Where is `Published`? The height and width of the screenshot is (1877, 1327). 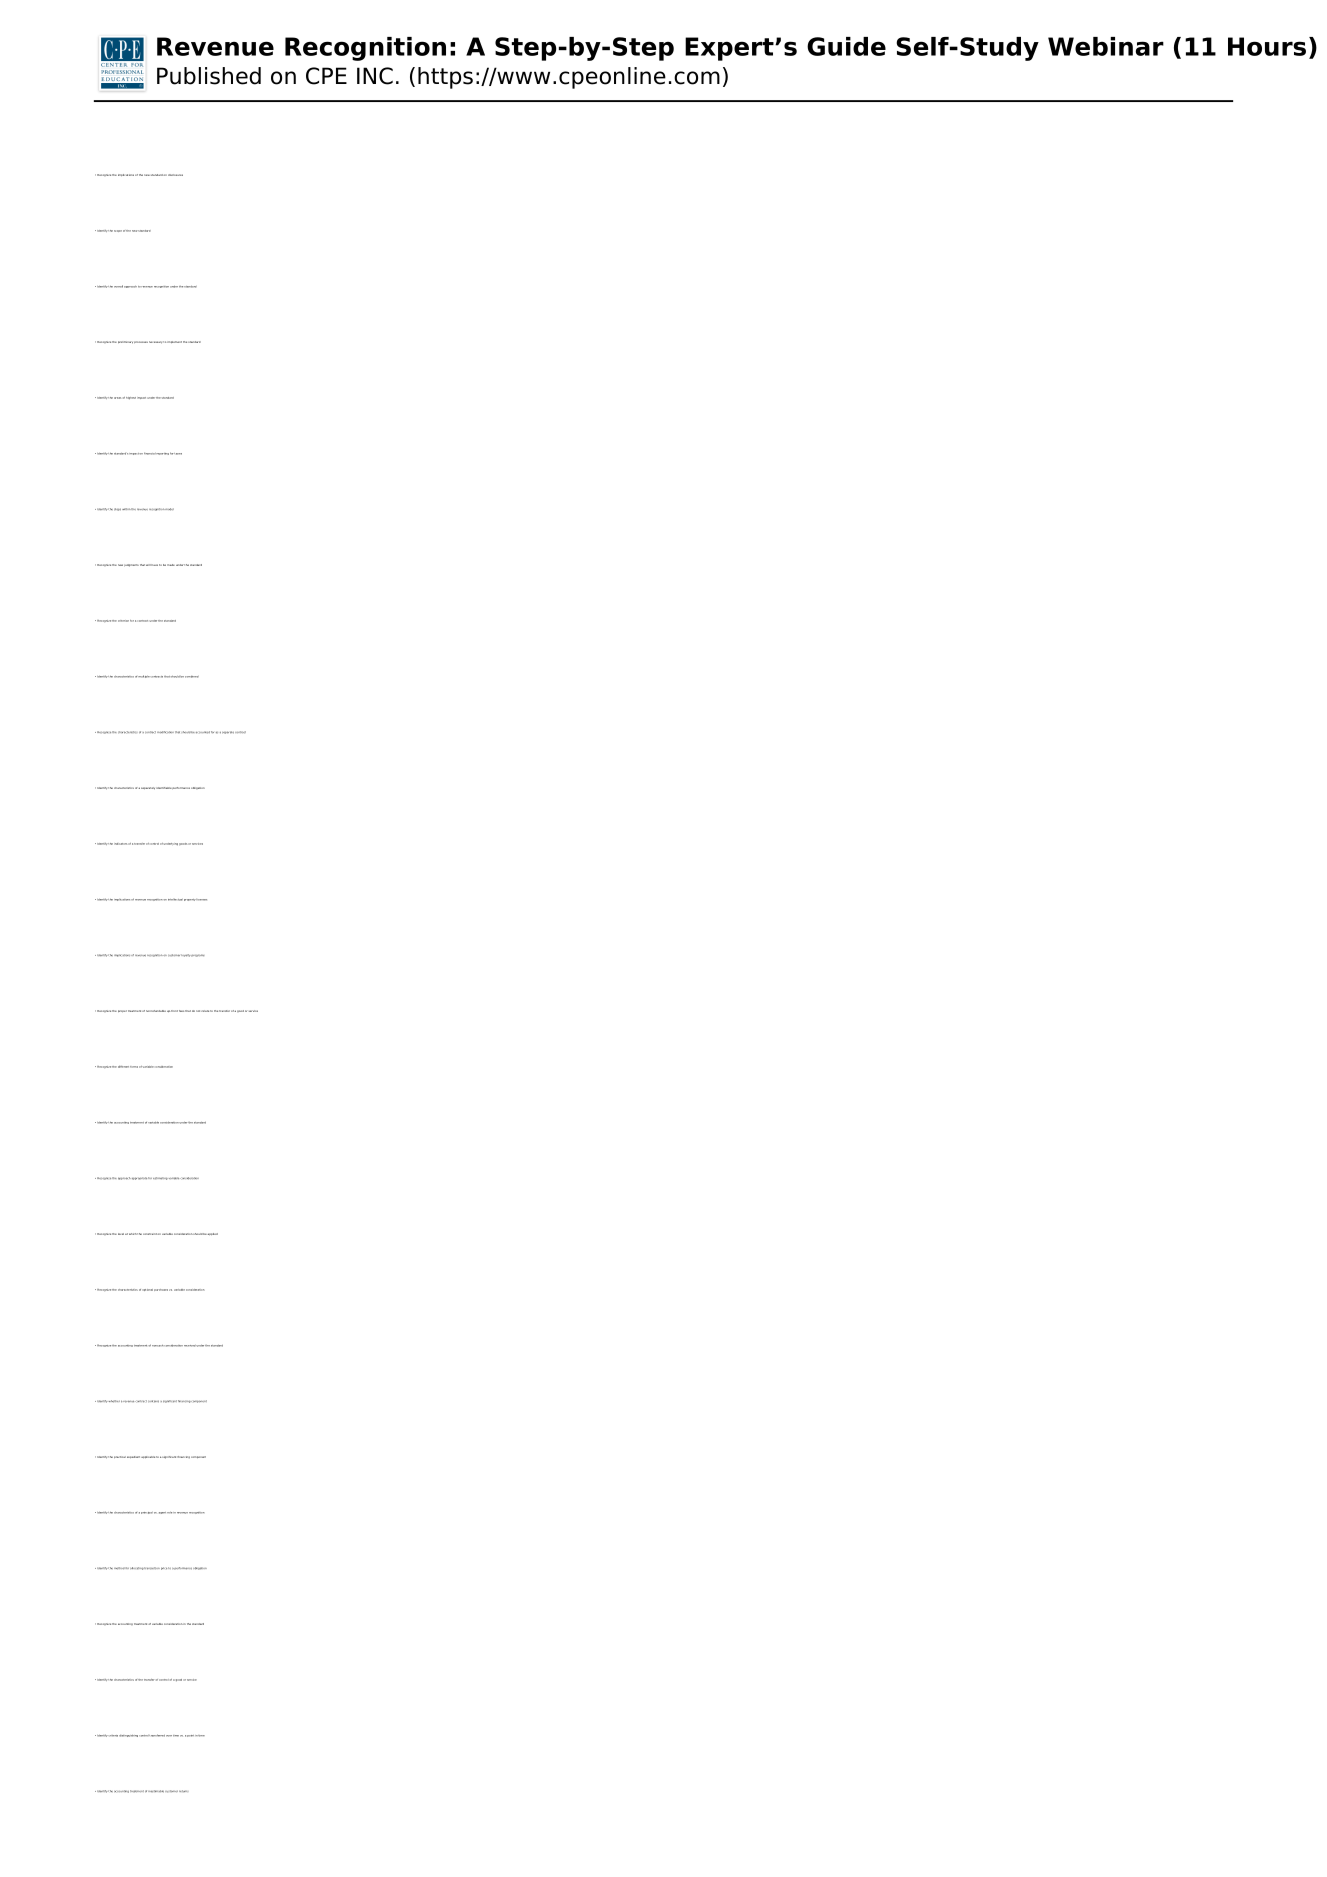 Published is located at coordinates (209, 76).
